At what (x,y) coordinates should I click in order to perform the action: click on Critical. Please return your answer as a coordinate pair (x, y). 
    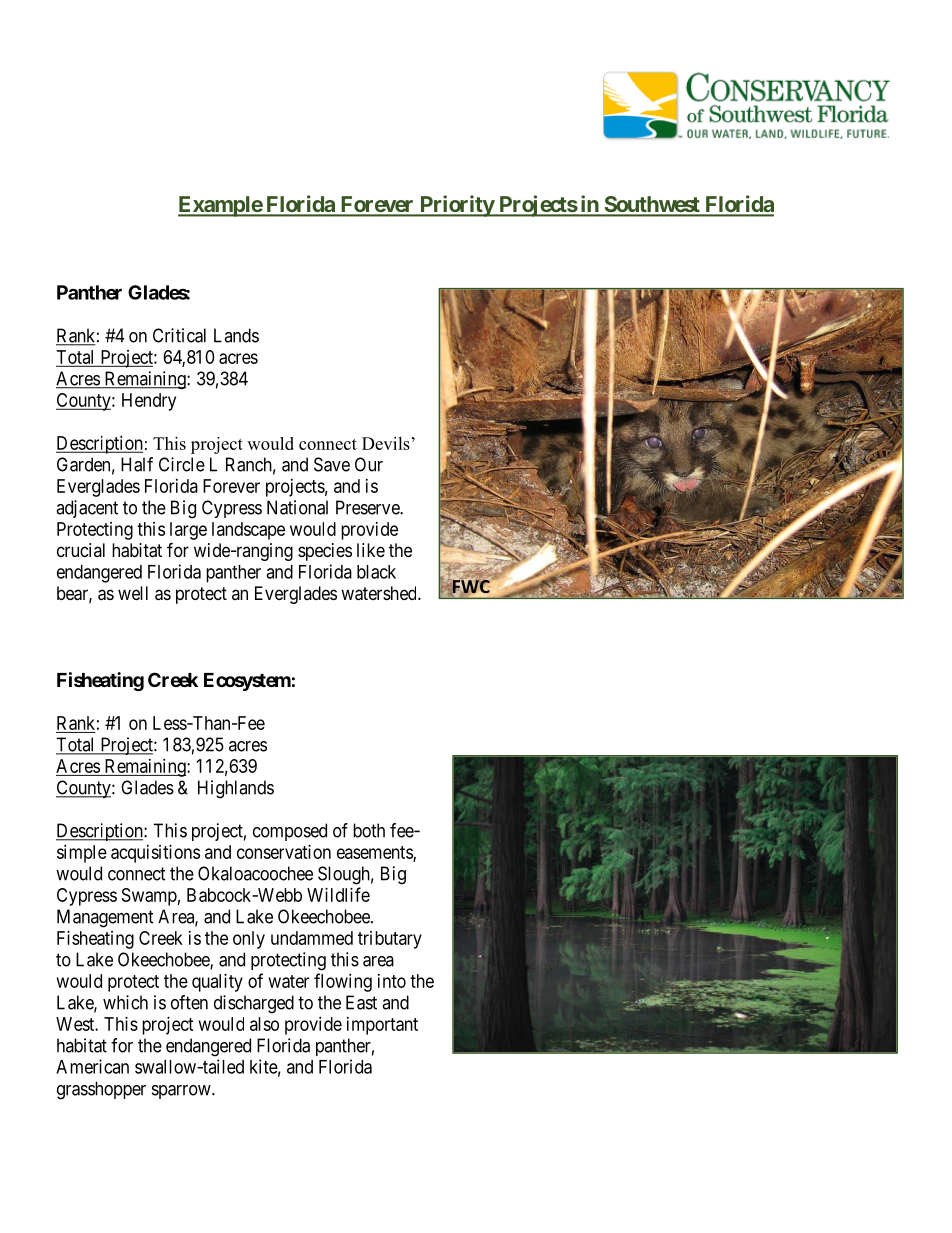
    Looking at the image, I should click on (179, 335).
